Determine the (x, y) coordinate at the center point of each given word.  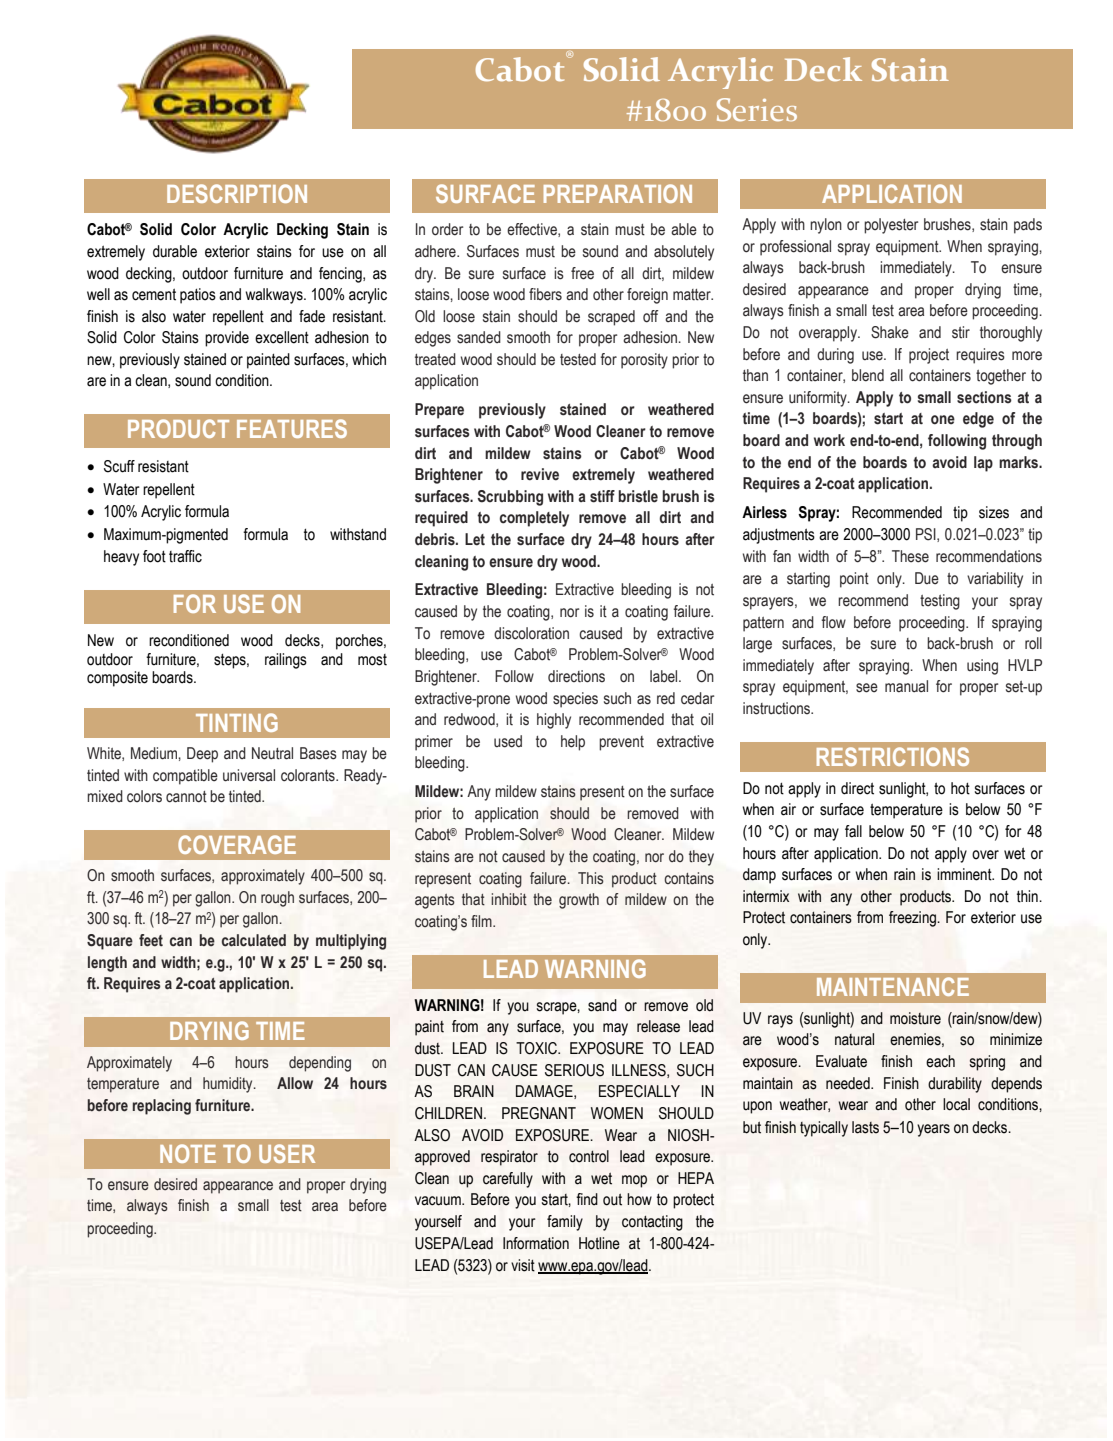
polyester (891, 226)
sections (984, 397)
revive (540, 474)
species (575, 700)
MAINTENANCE (893, 986)
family (565, 1223)
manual (906, 686)
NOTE (188, 1153)
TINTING (237, 722)
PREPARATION (618, 193)
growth (579, 901)
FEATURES (292, 428)
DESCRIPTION (237, 193)
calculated (254, 940)
